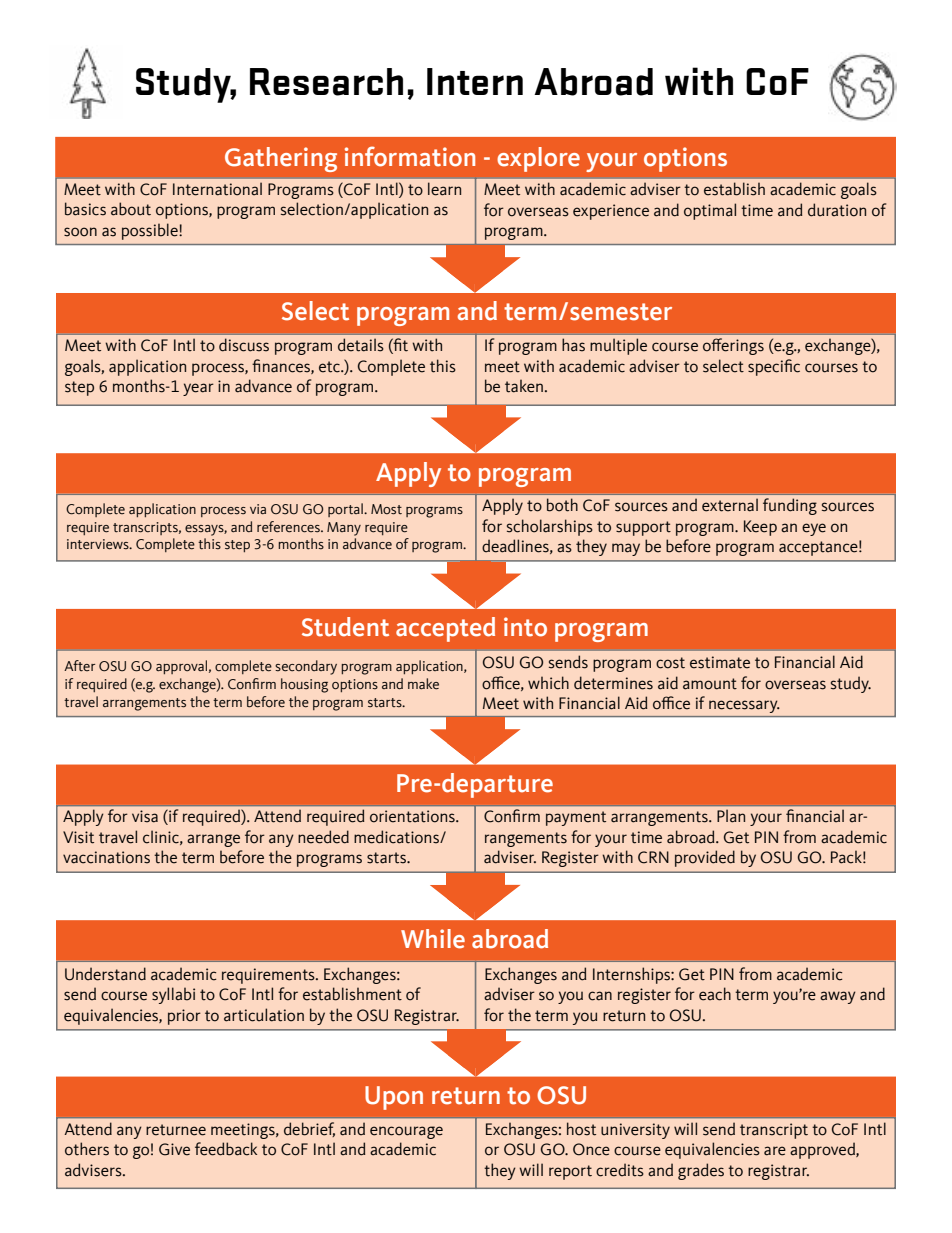  I want to click on optimal, so click(710, 211).
